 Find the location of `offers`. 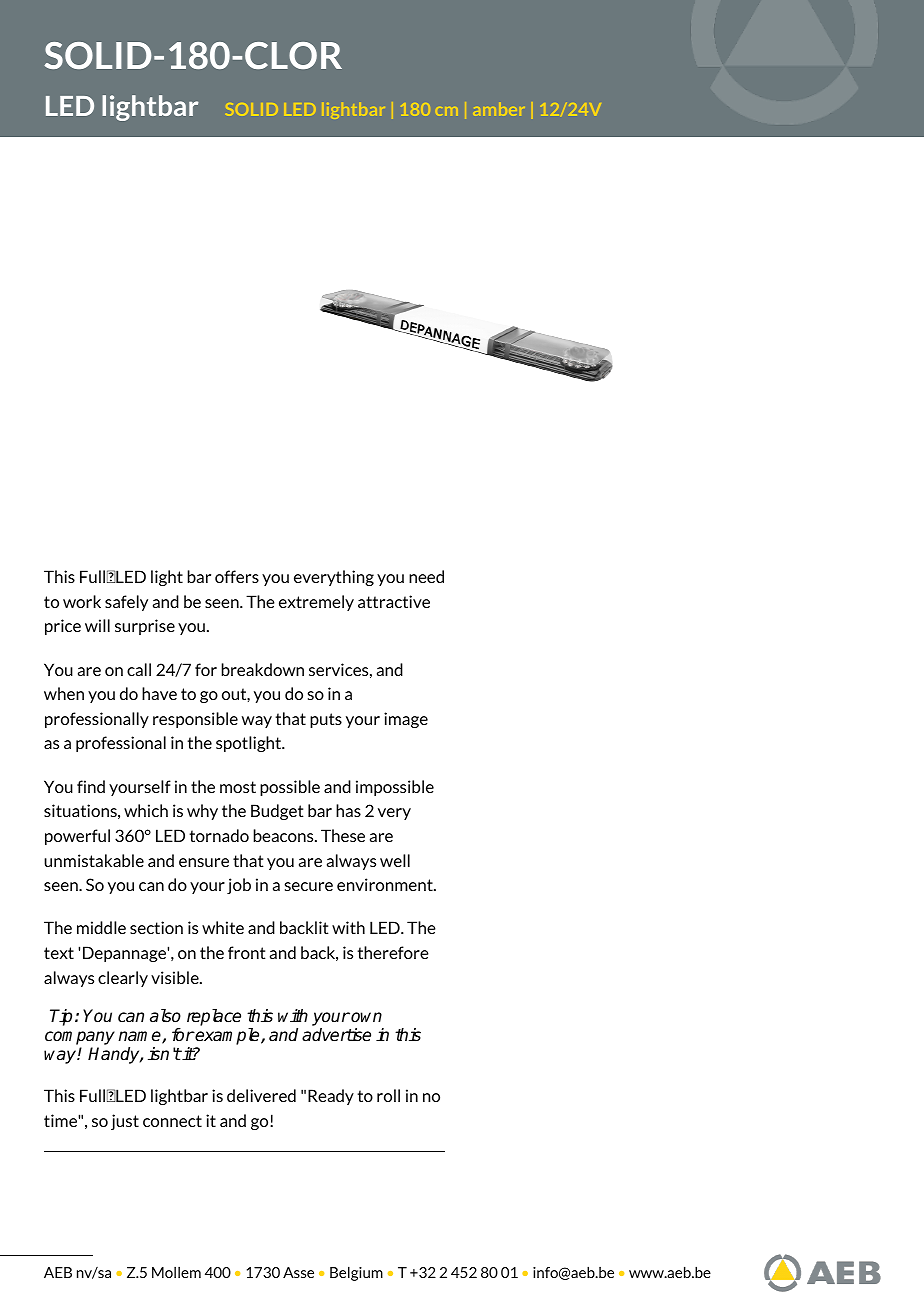

offers is located at coordinates (237, 576).
